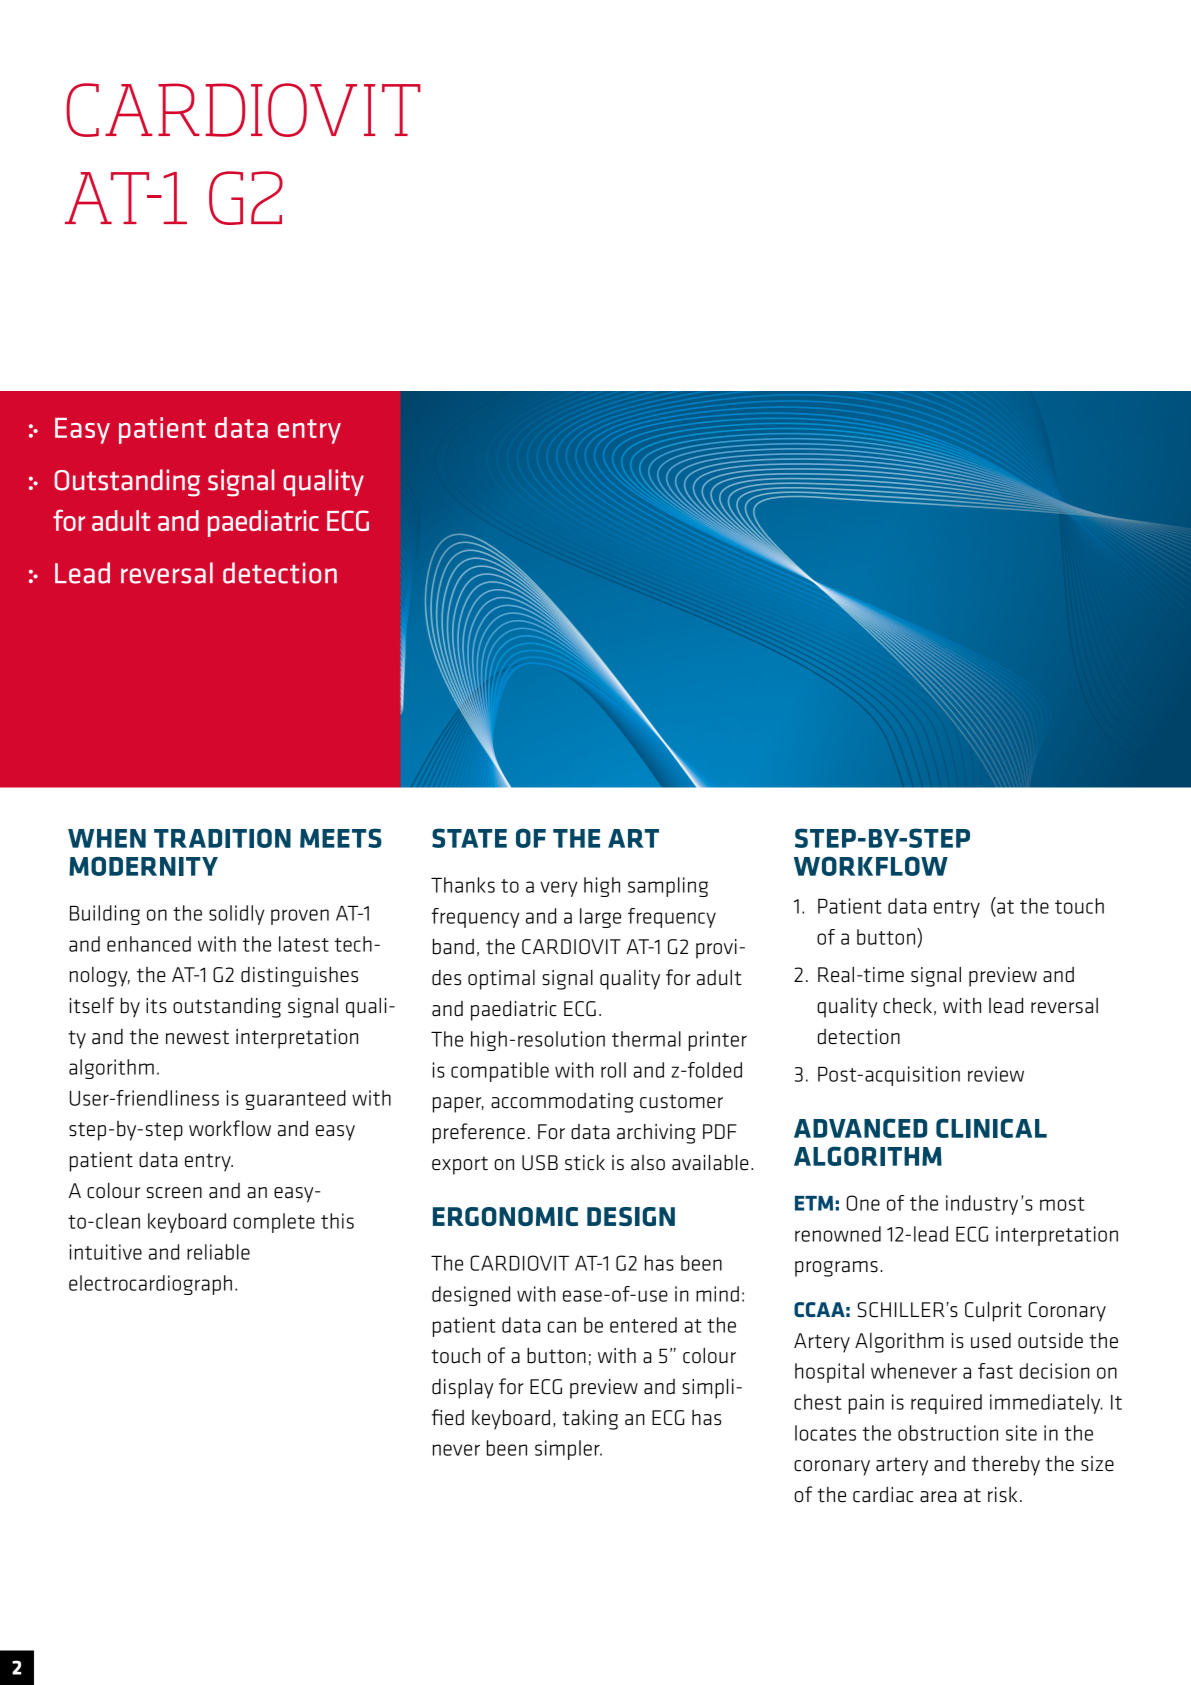 This screenshot has height=1685, width=1191. I want to click on CLINICAL, so click(991, 1128).
